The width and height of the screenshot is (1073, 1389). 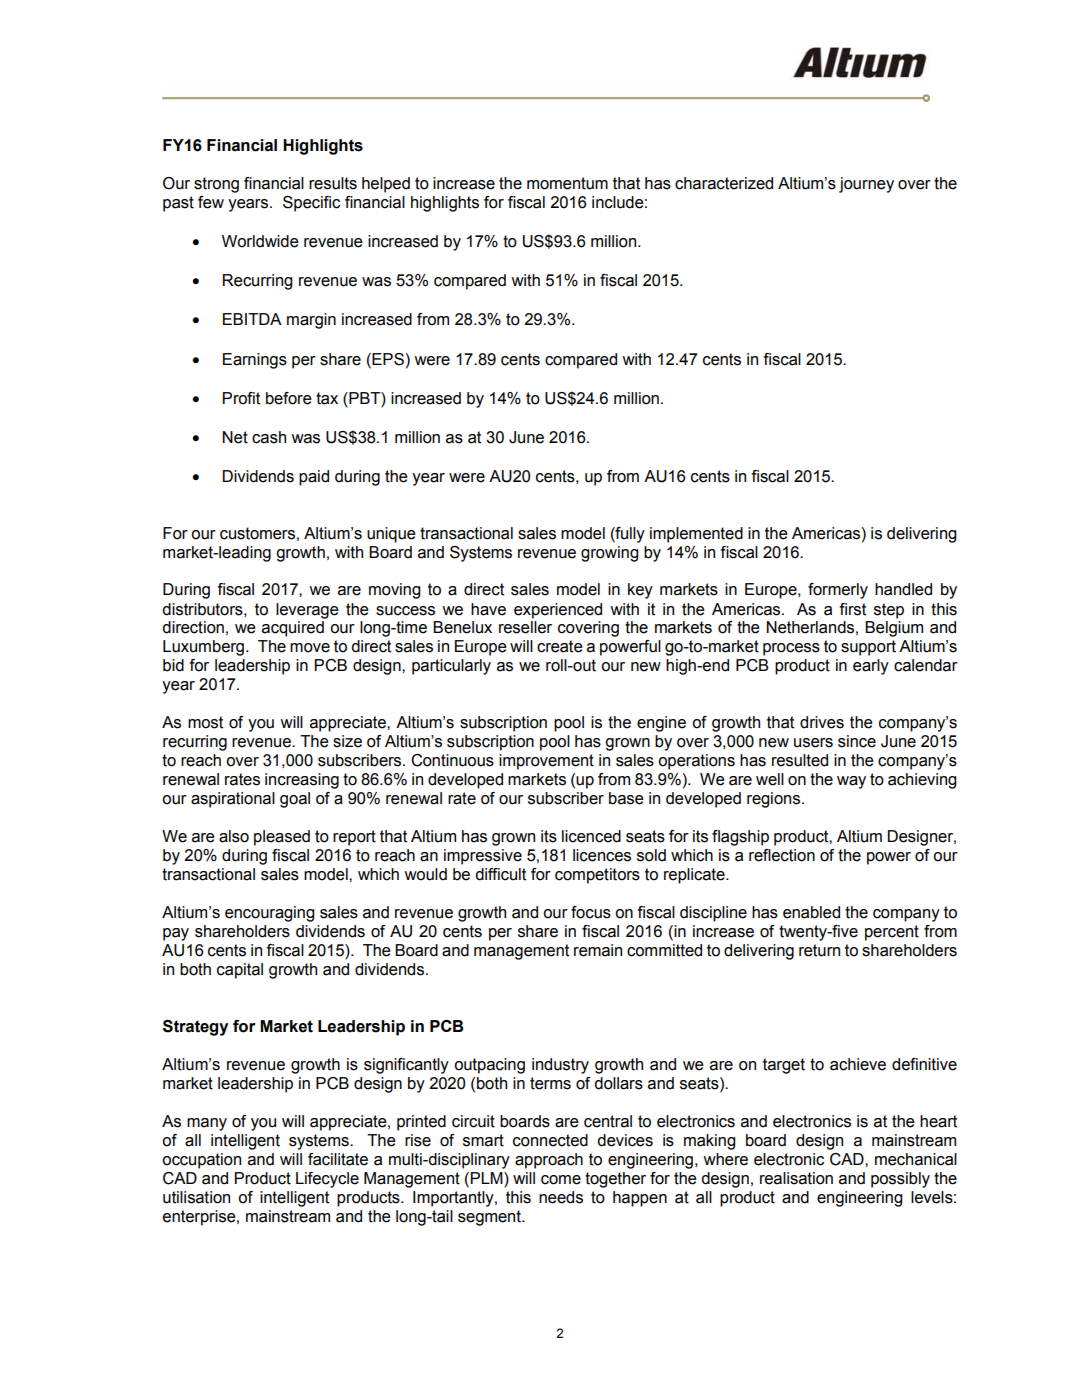 I want to click on Lifecycle, so click(x=327, y=1180).
